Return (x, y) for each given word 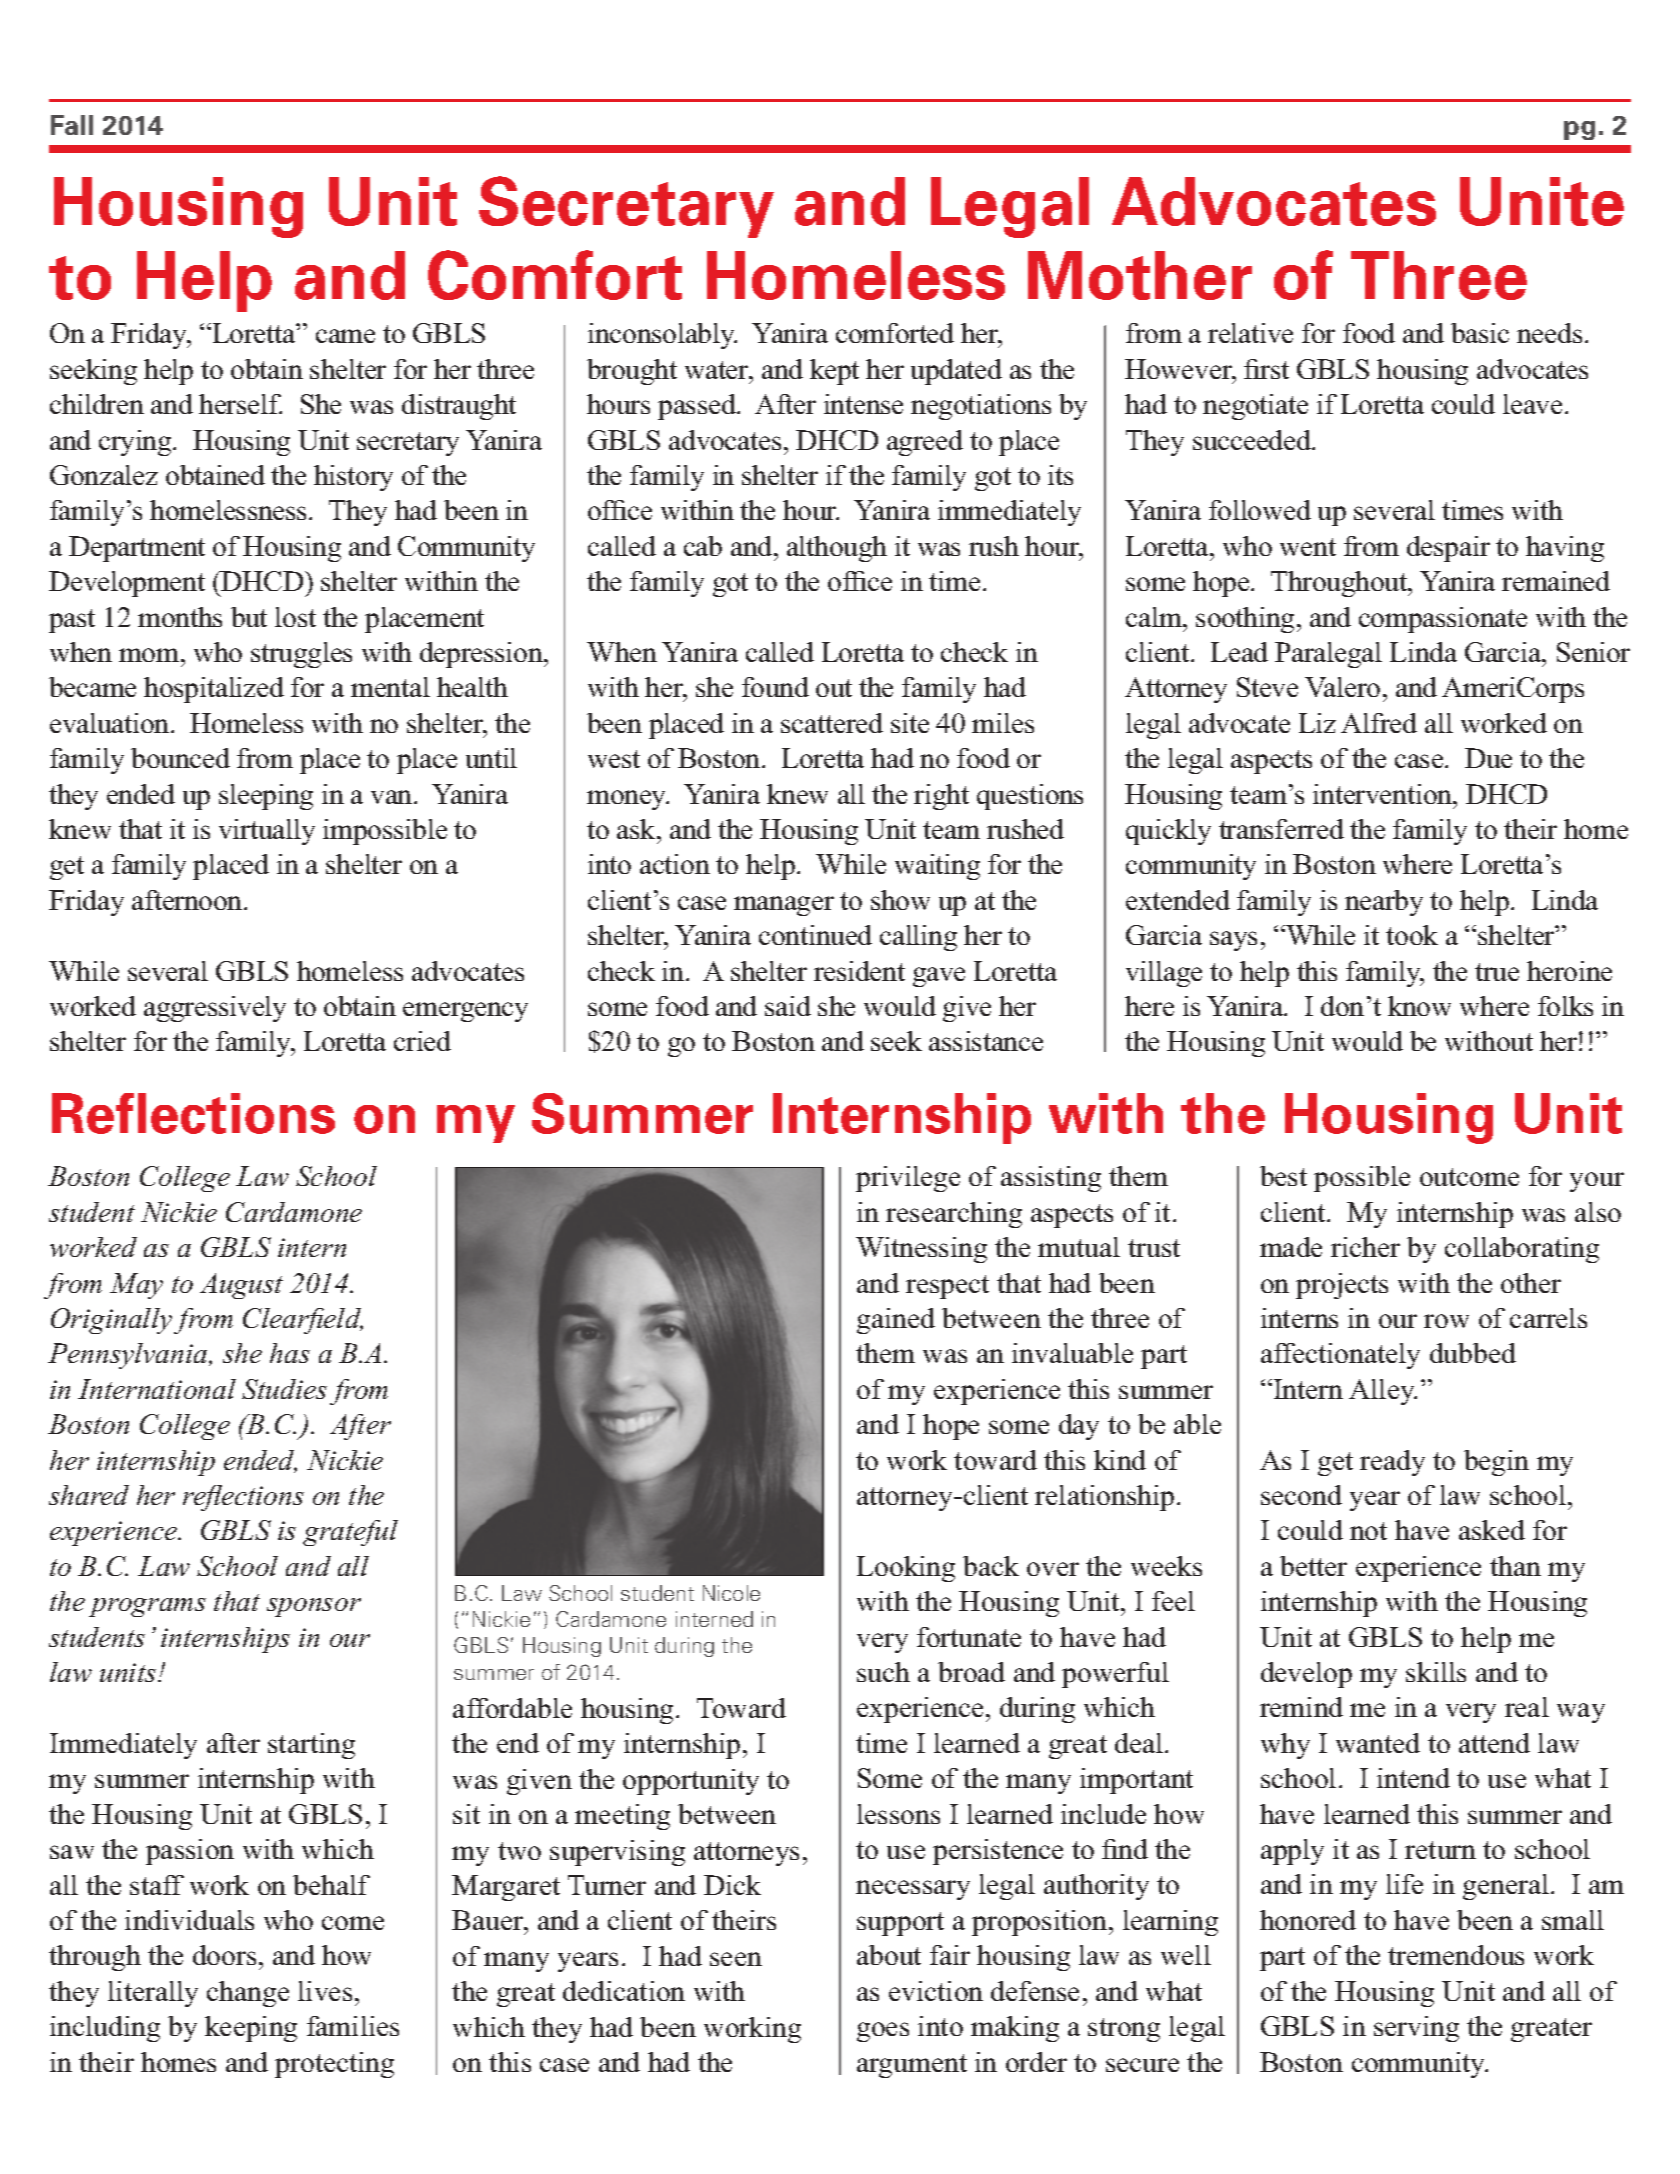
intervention (1384, 794)
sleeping (266, 797)
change (248, 1994)
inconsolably (662, 336)
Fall (72, 125)
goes (883, 2032)
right (941, 797)
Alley (1383, 1392)
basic (1480, 333)
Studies (284, 1389)
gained (896, 1321)
